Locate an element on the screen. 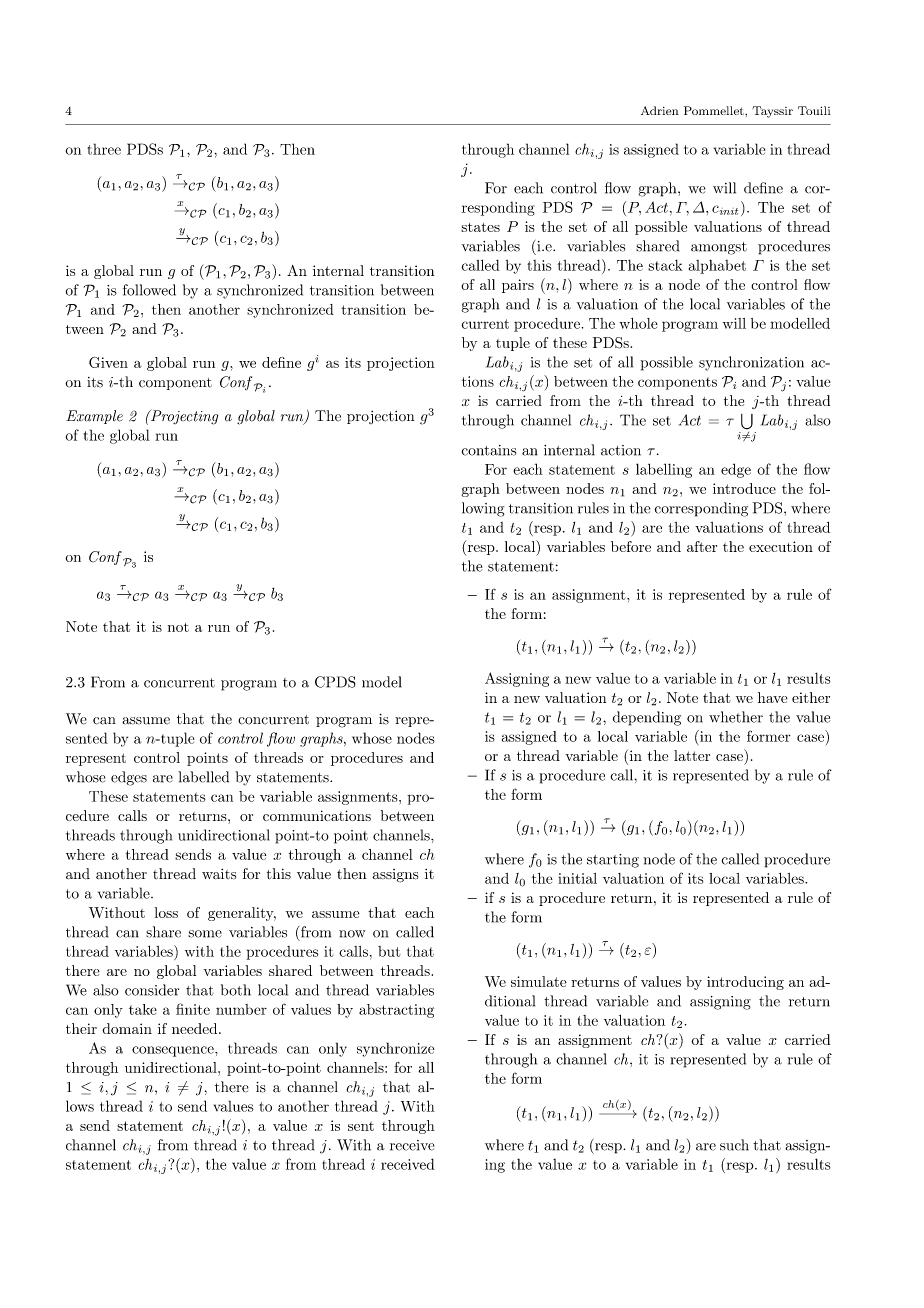 The image size is (924, 1308). introduce is located at coordinates (744, 488).
